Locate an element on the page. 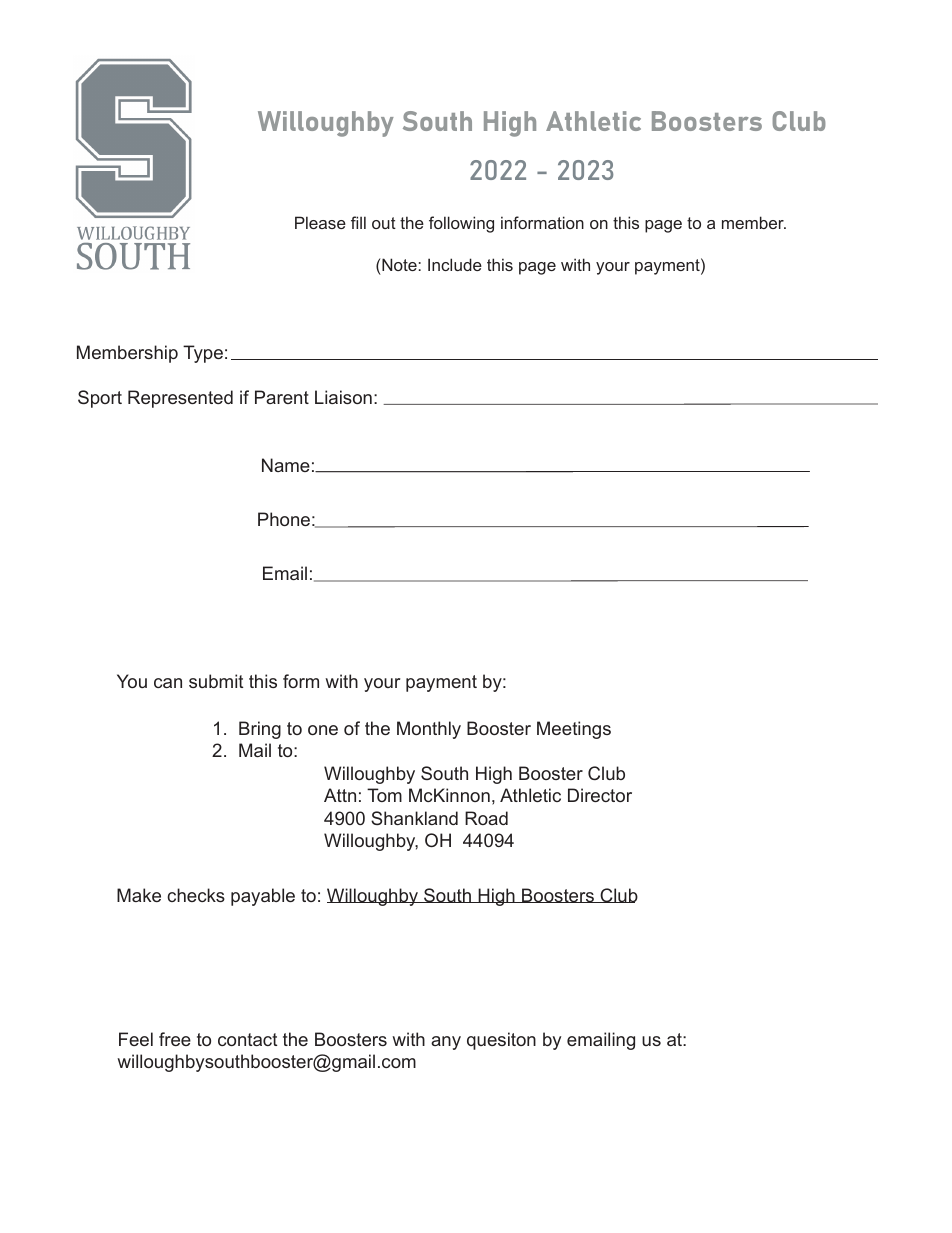  free is located at coordinates (175, 1039).
